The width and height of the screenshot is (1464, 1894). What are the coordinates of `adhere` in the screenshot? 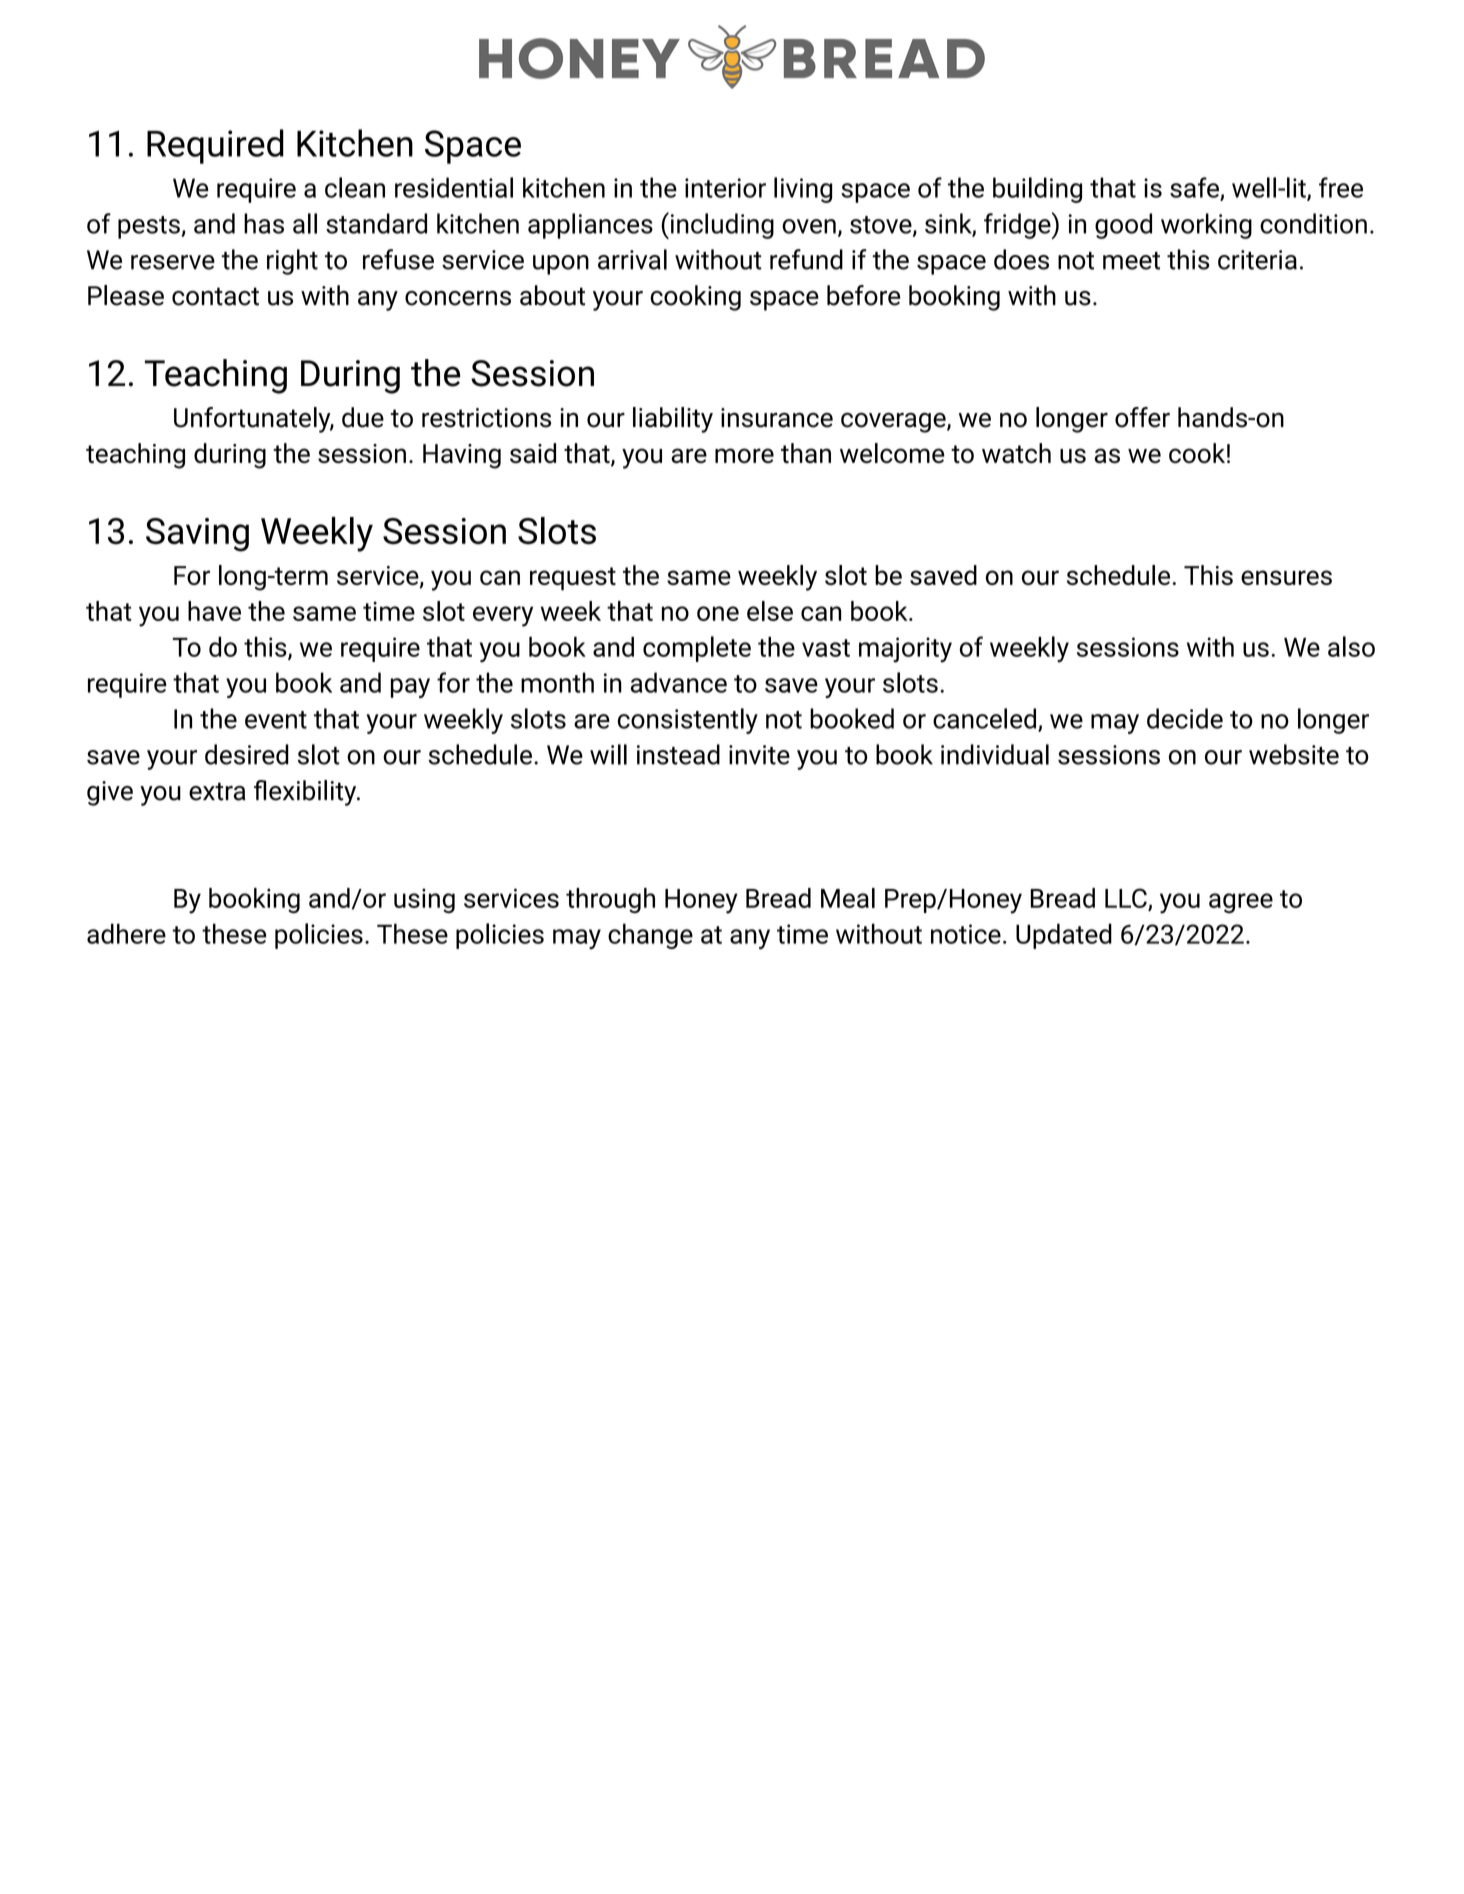 It's located at (126, 933).
